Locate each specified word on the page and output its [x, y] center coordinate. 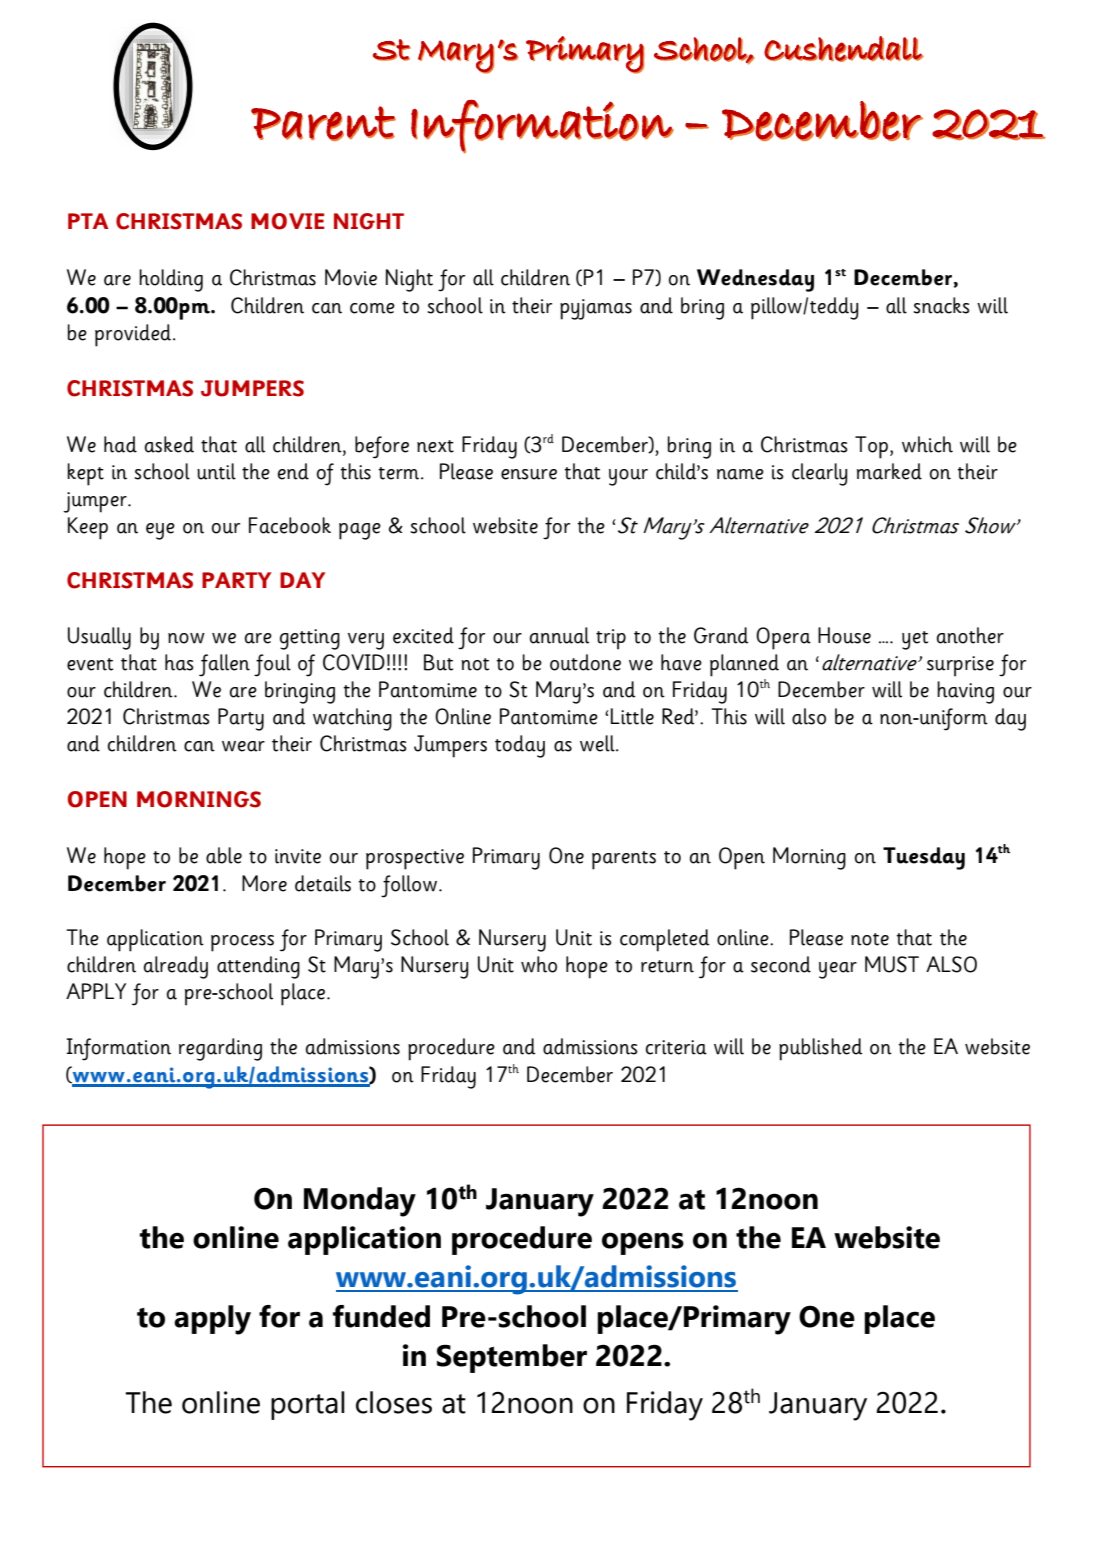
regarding [220, 1049]
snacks [941, 305]
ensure [529, 474]
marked [889, 471]
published [821, 1049]
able [224, 855]
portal [308, 1405]
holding [171, 280]
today [520, 746]
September [512, 1358]
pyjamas [596, 309]
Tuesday [924, 858]
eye [160, 531]
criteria [676, 1047]
